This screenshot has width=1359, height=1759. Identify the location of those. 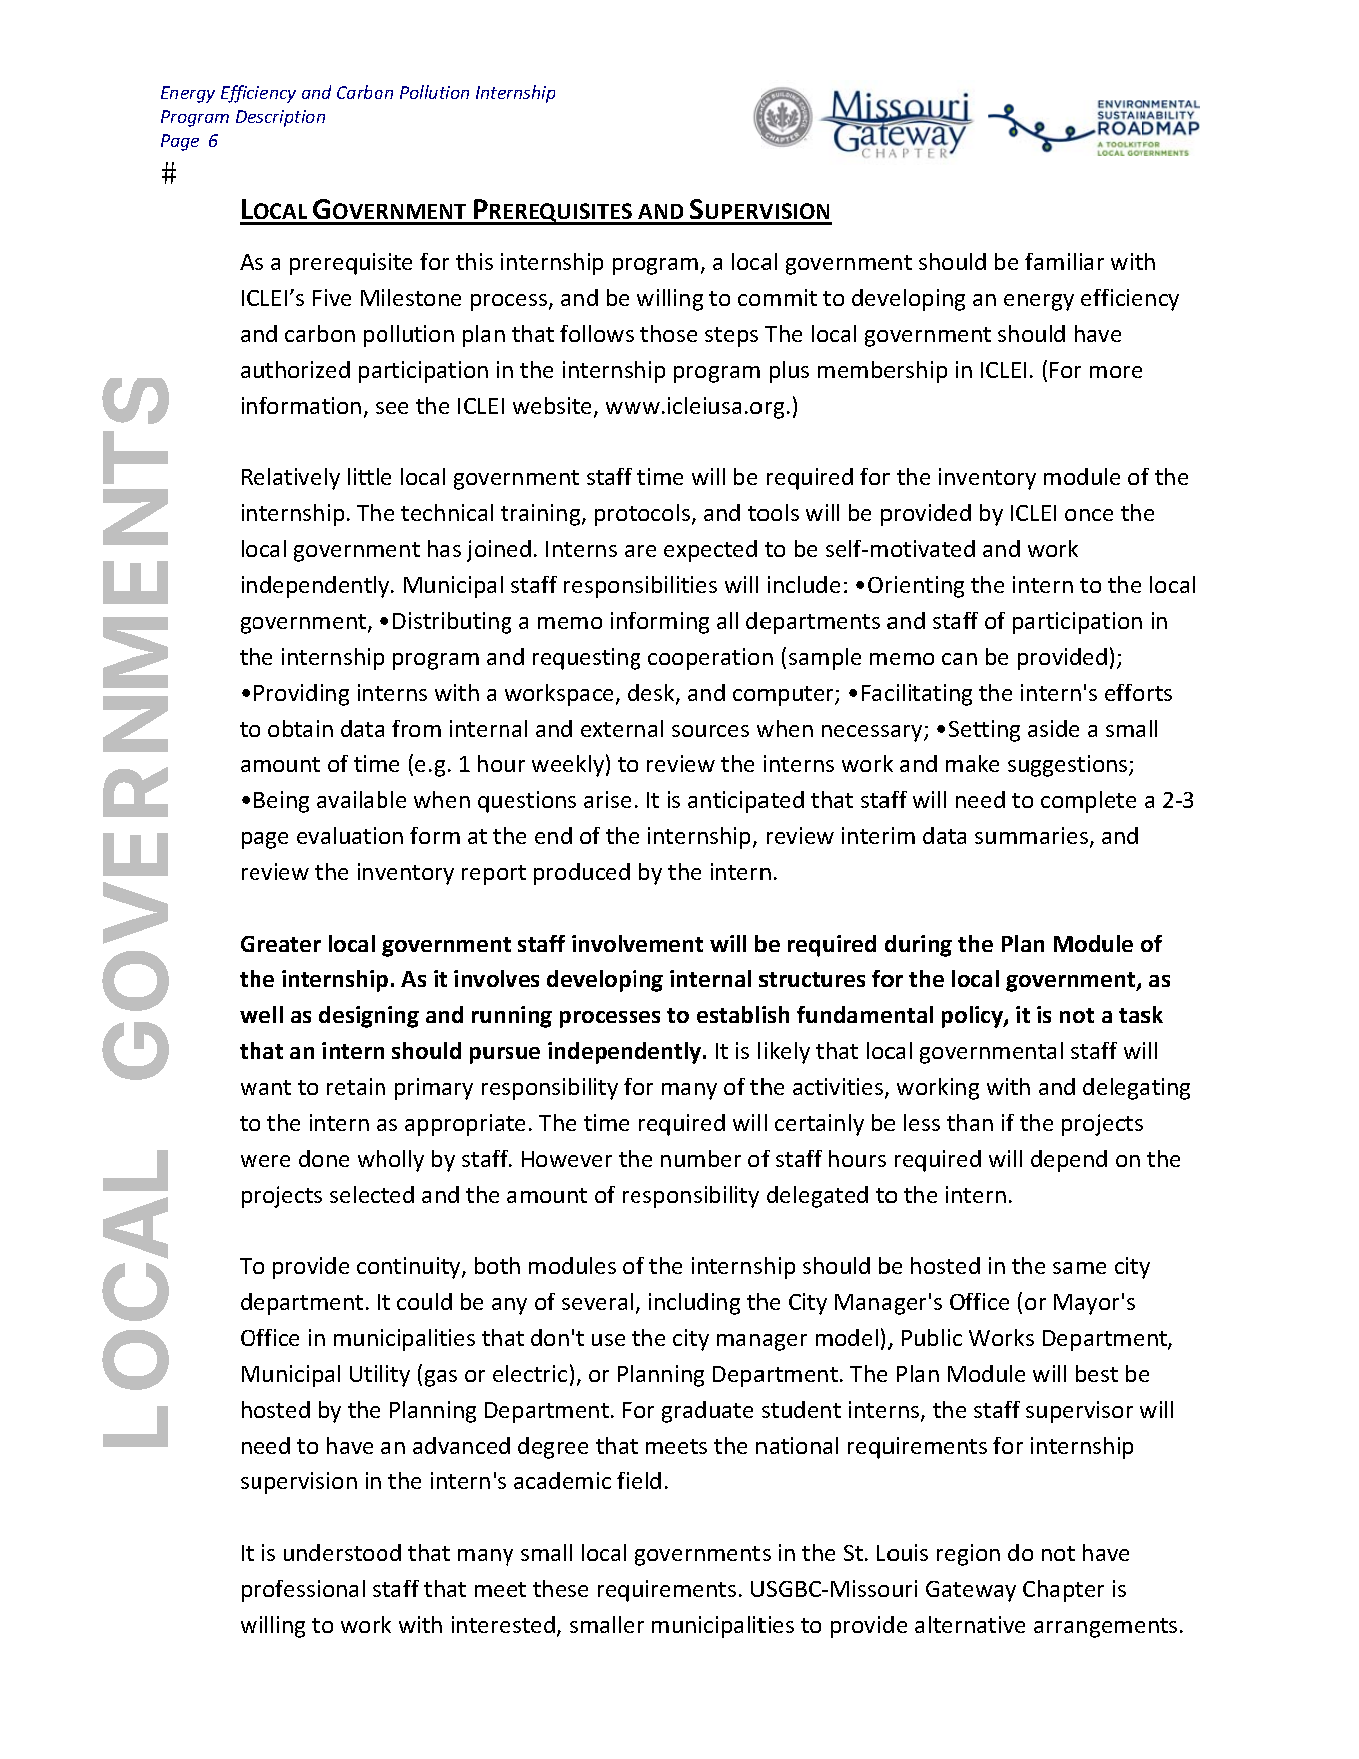
(668, 333).
